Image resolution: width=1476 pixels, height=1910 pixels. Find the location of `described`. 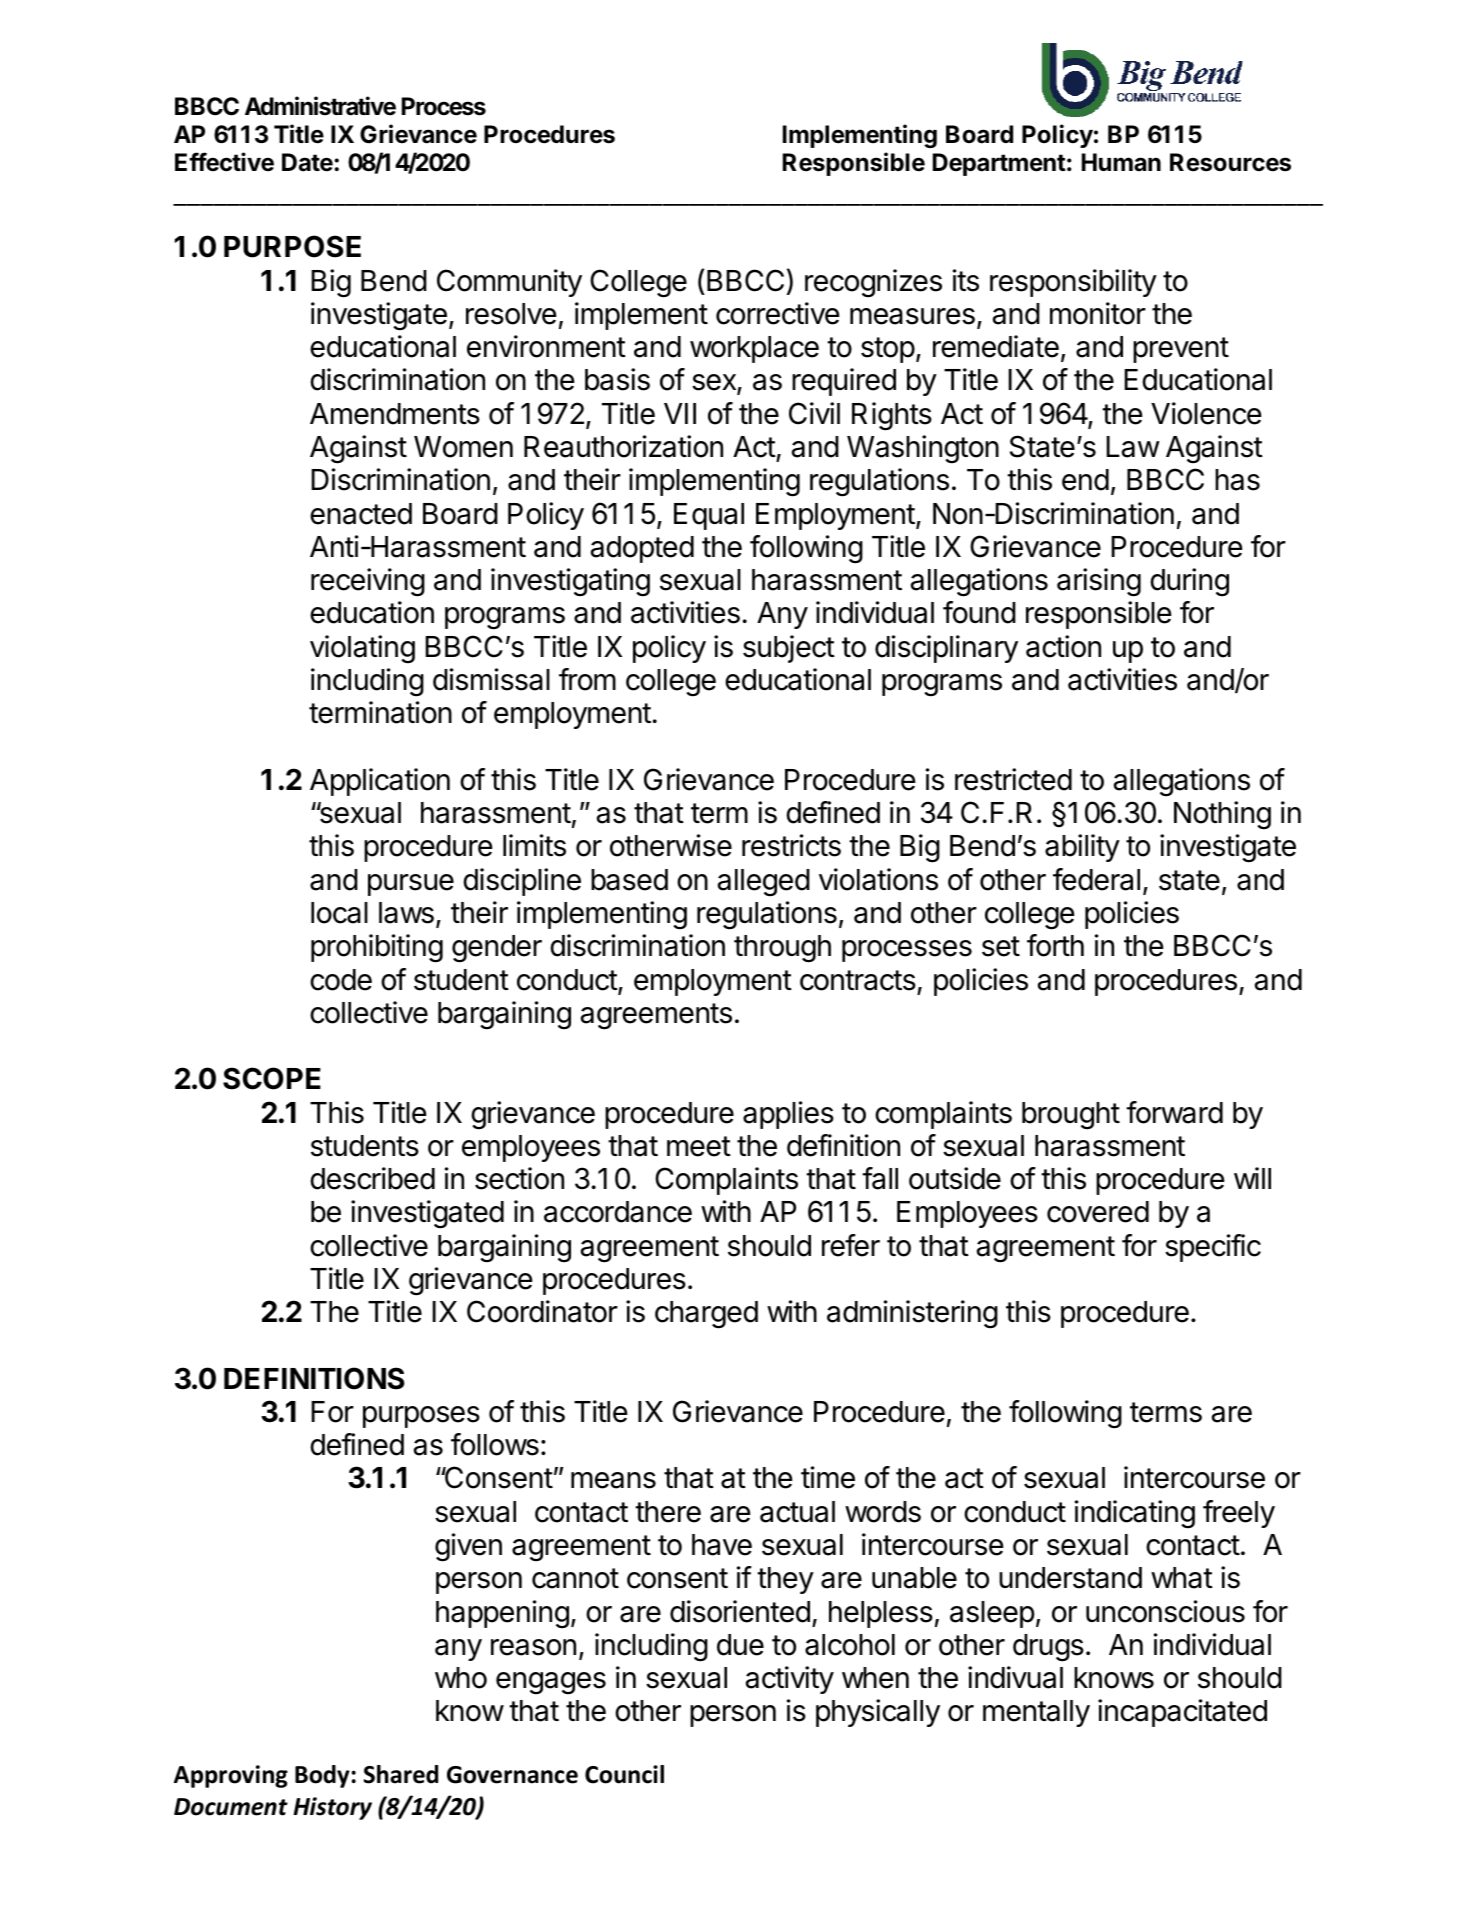

described is located at coordinates (372, 1178).
